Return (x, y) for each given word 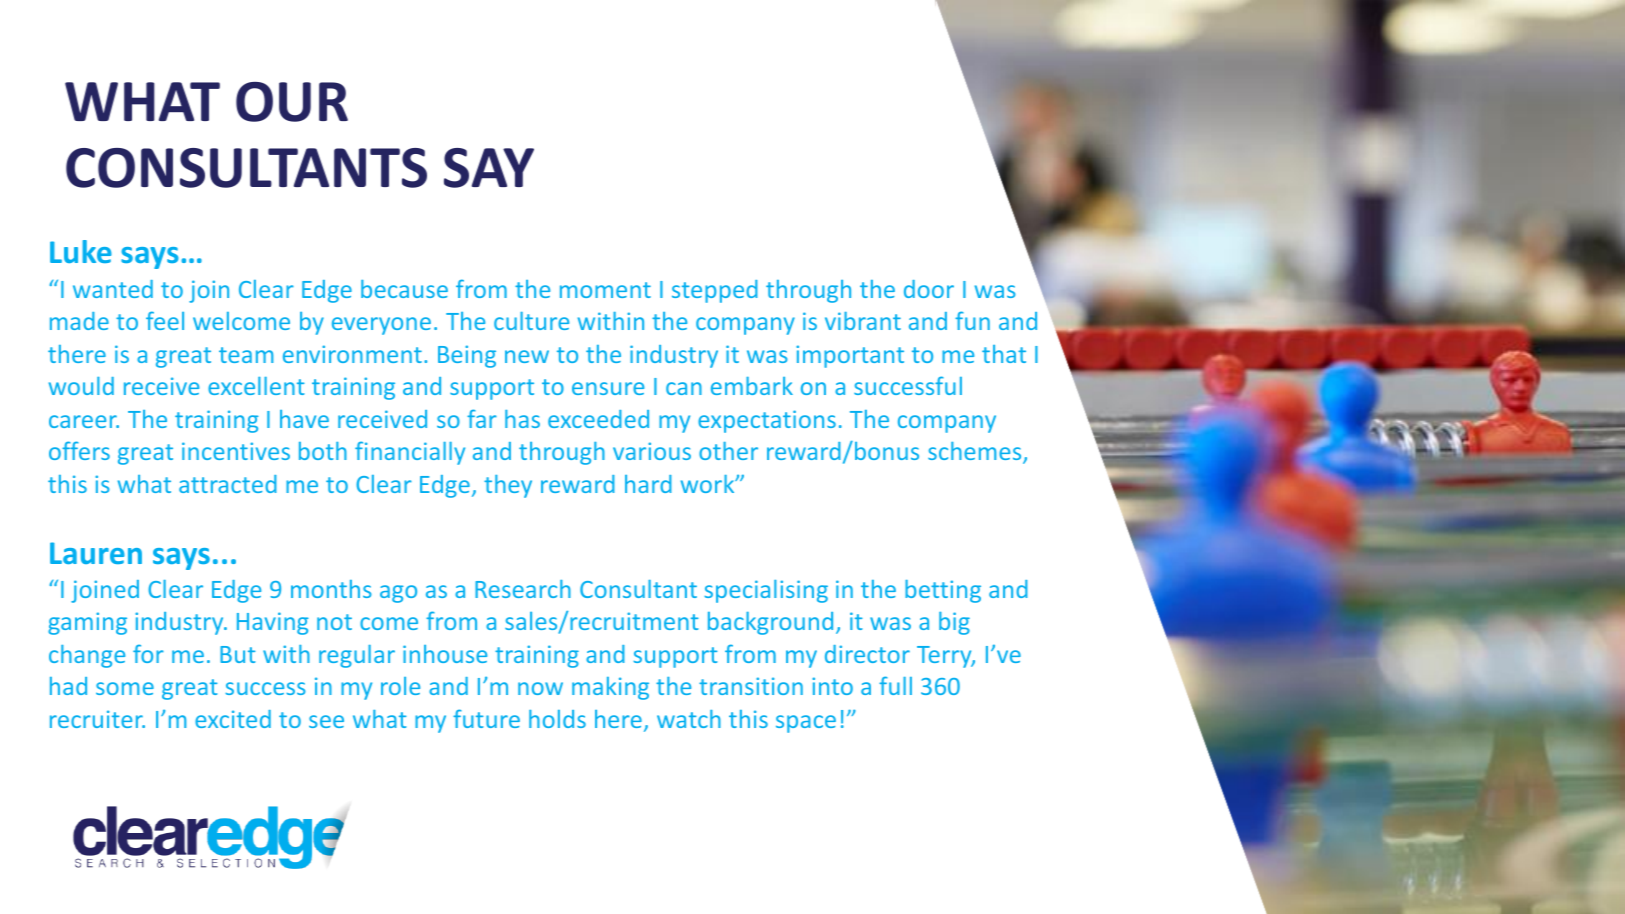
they (508, 486)
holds (557, 719)
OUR (292, 102)
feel (165, 320)
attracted (228, 484)
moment (605, 290)
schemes (976, 452)
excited (233, 719)
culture (531, 321)
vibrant (863, 321)
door (929, 289)
